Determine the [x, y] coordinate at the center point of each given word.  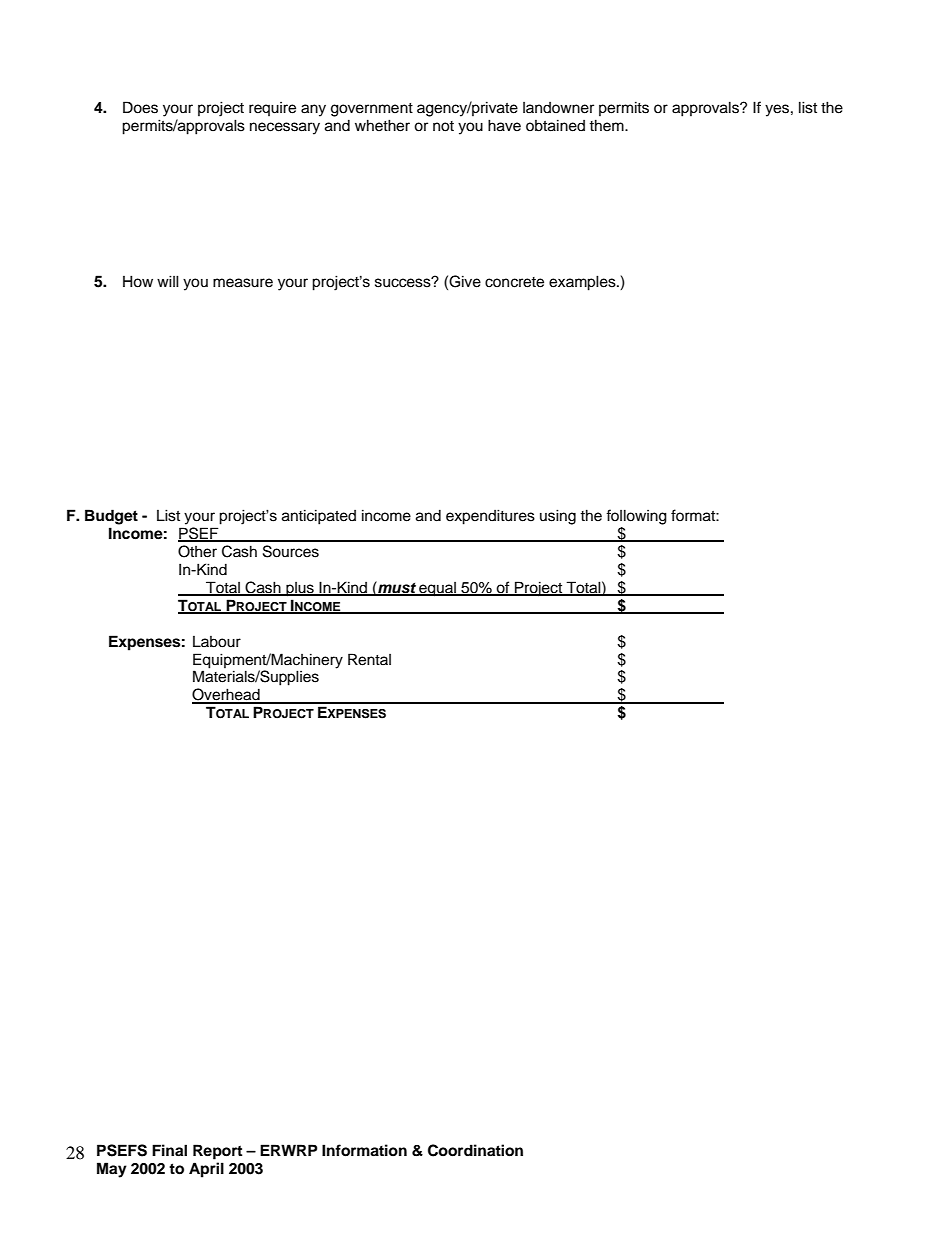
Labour [217, 642]
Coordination [475, 1150]
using [558, 517]
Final [169, 1150]
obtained [555, 125]
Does [140, 107]
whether [382, 125]
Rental [369, 659]
